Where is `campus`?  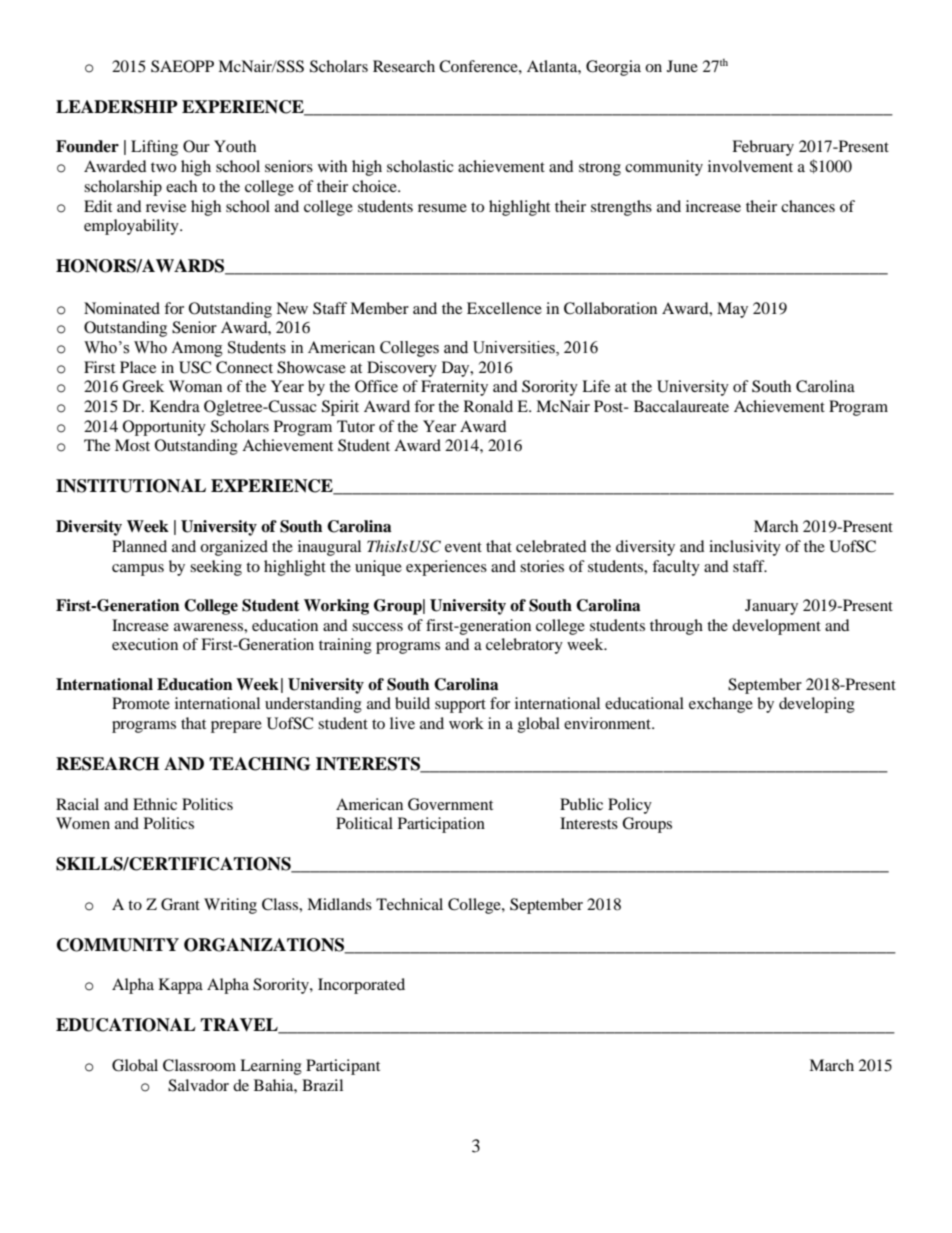
campus is located at coordinates (138, 570).
